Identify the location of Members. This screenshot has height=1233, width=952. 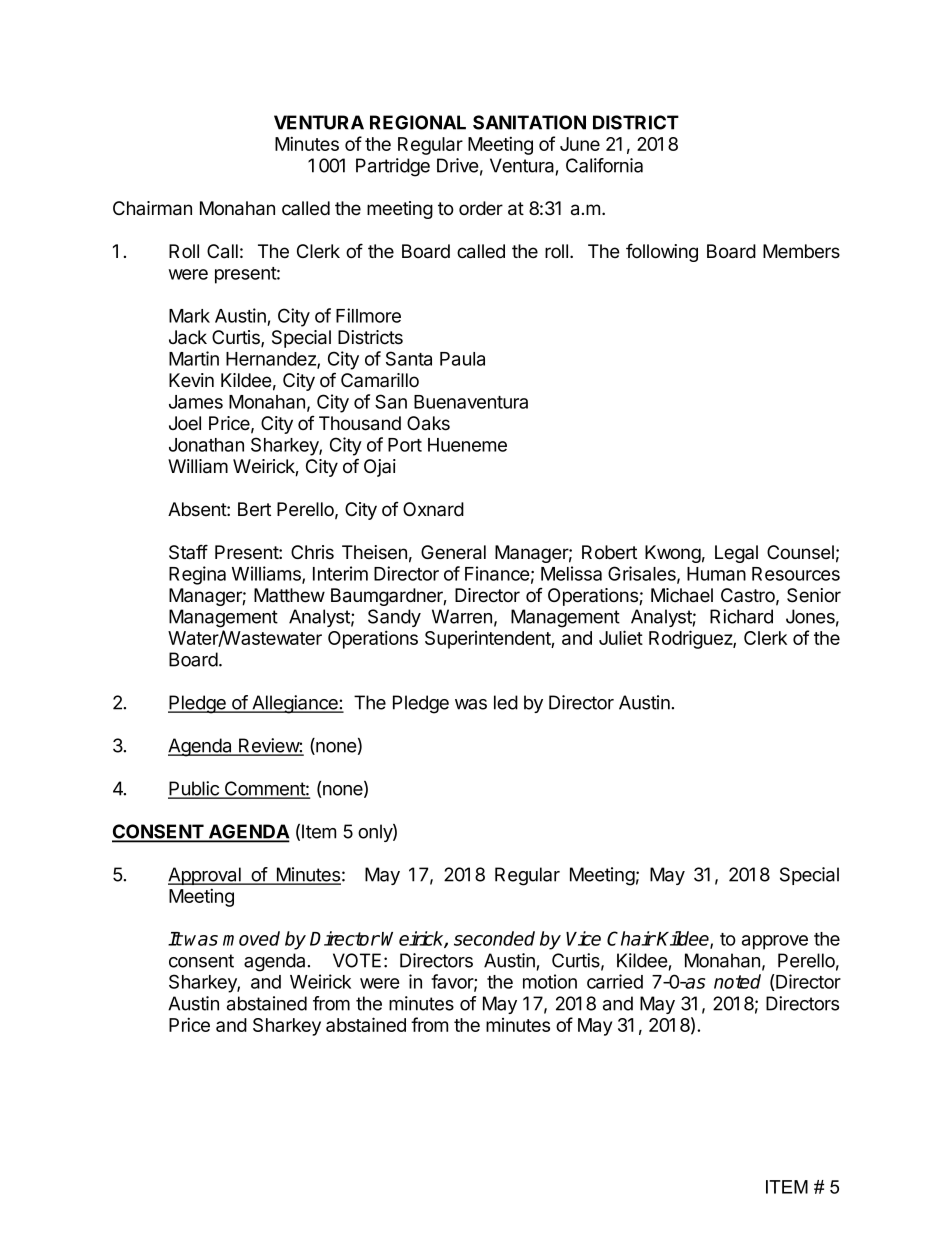
(801, 251).
